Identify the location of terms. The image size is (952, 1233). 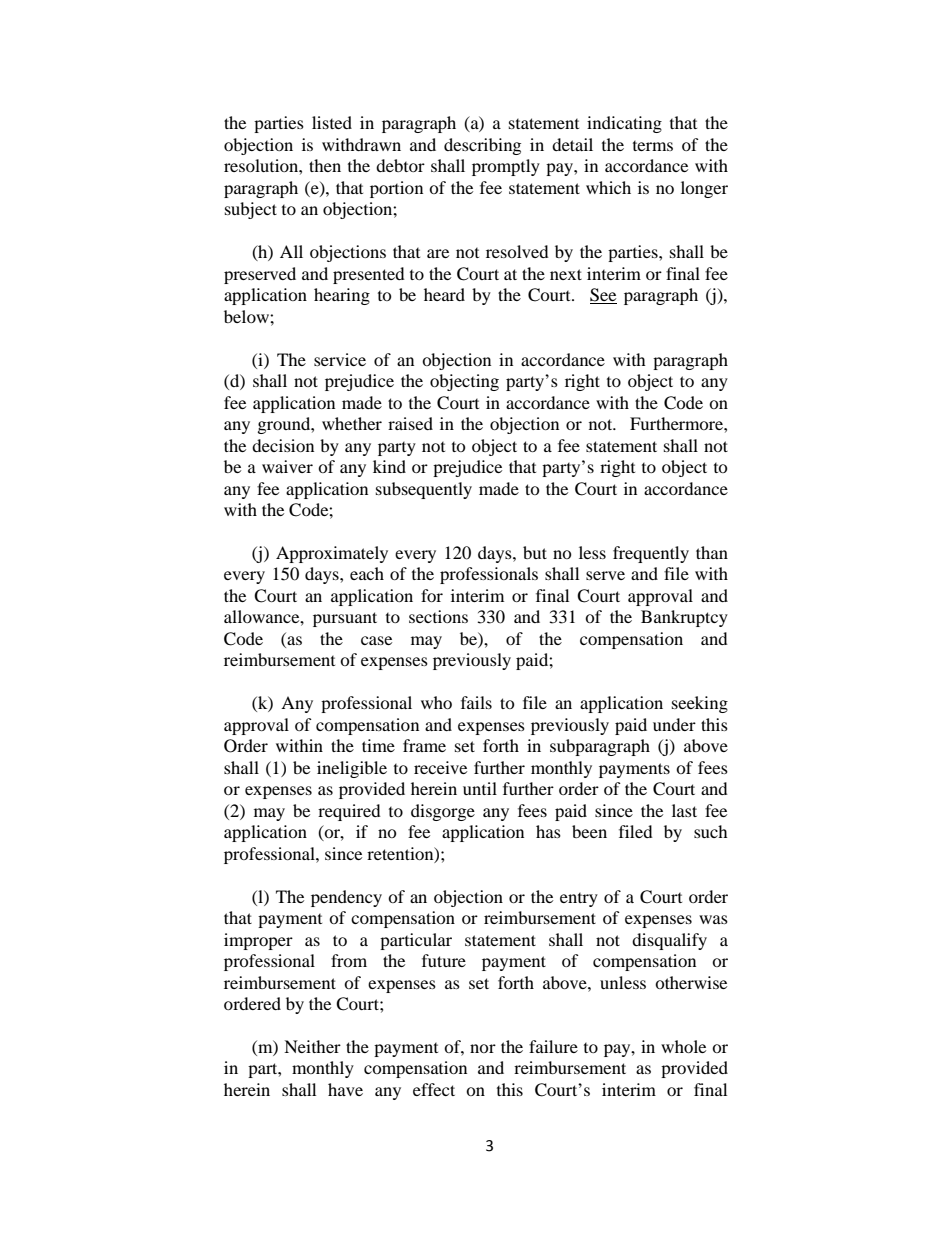
(653, 146).
